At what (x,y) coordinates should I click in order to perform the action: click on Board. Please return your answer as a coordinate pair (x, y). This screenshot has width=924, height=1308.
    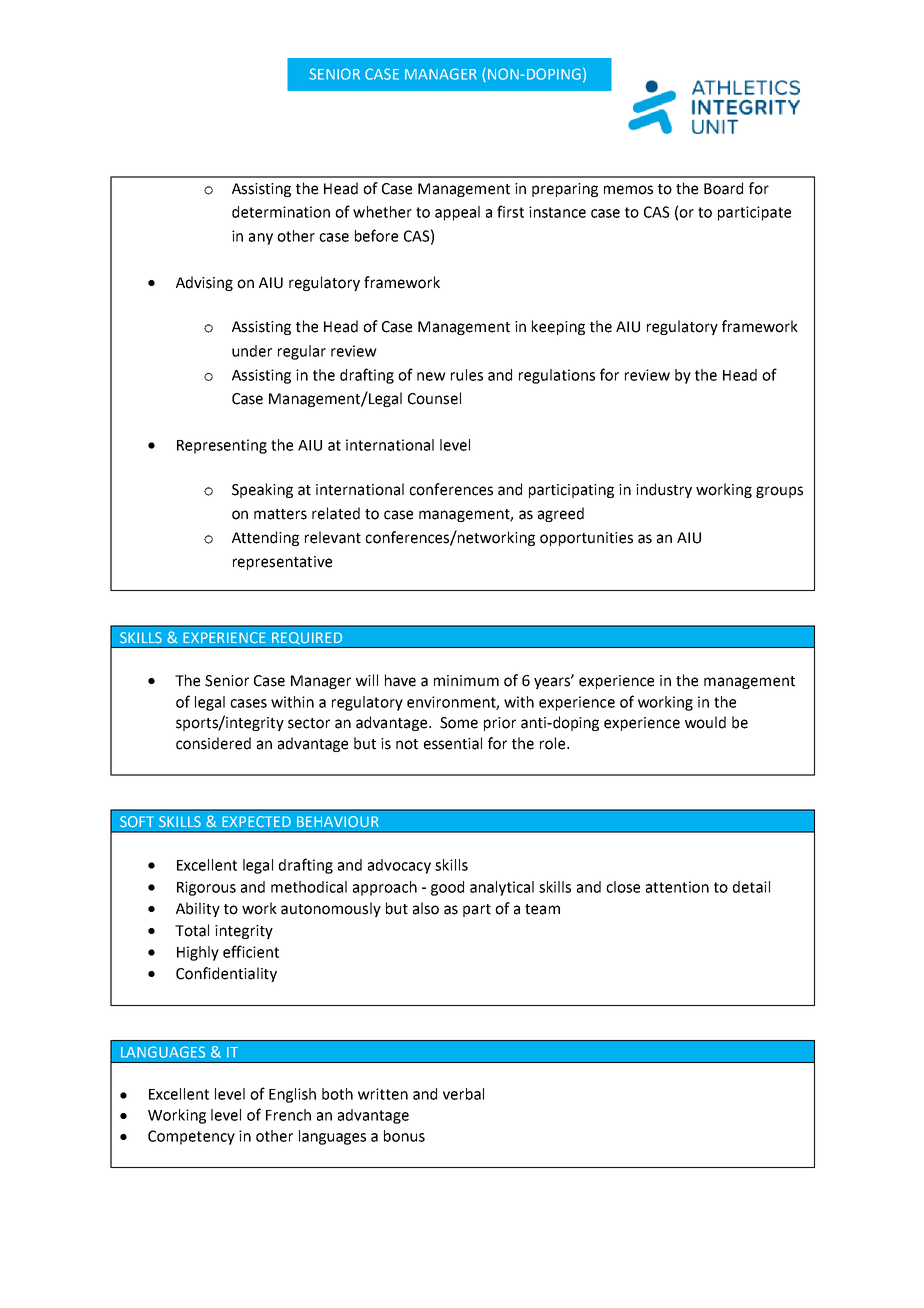
    Looking at the image, I should click on (723, 188).
